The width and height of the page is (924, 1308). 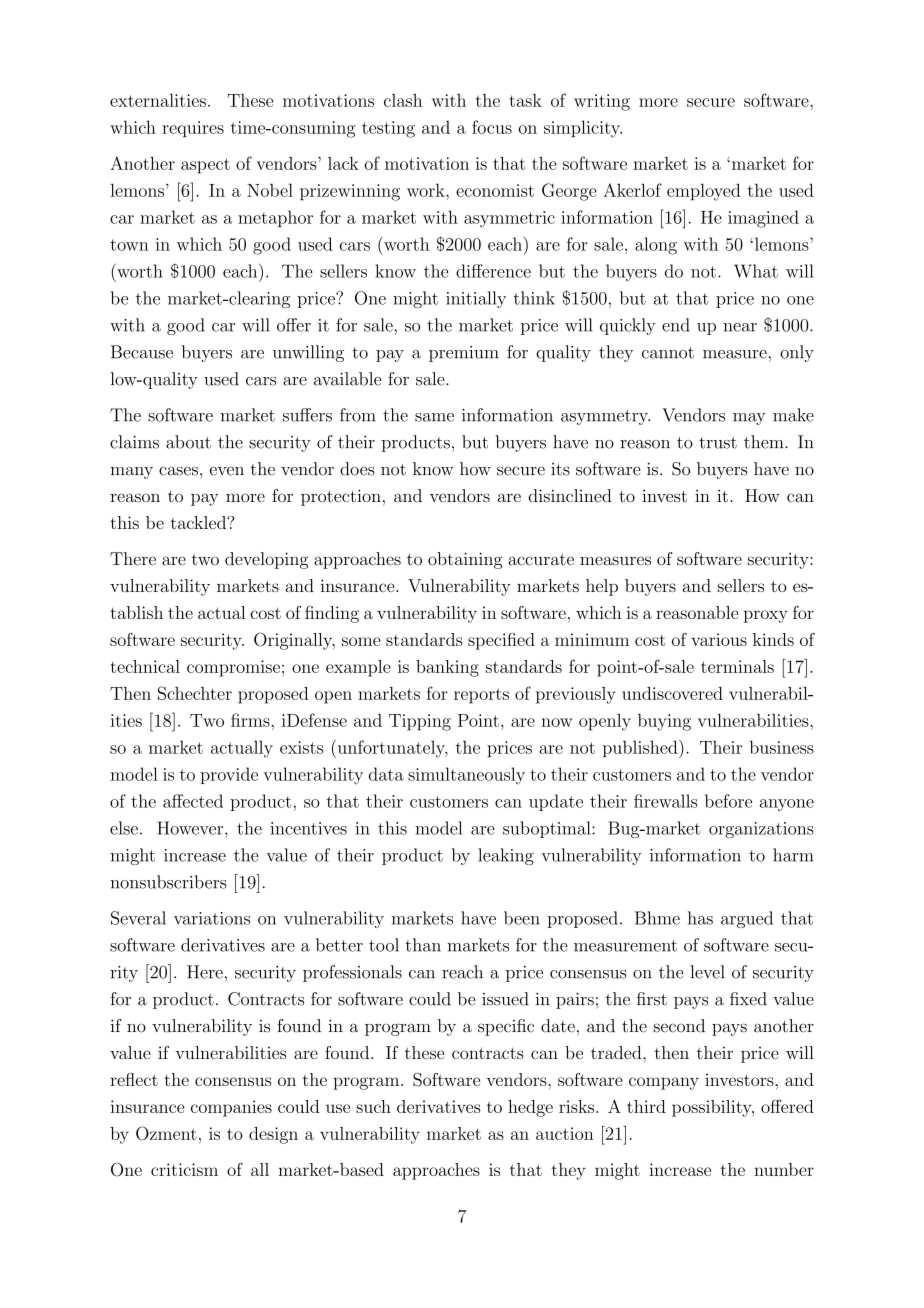 What do you see at coordinates (251, 720) in the page?
I see `firms` at bounding box center [251, 720].
